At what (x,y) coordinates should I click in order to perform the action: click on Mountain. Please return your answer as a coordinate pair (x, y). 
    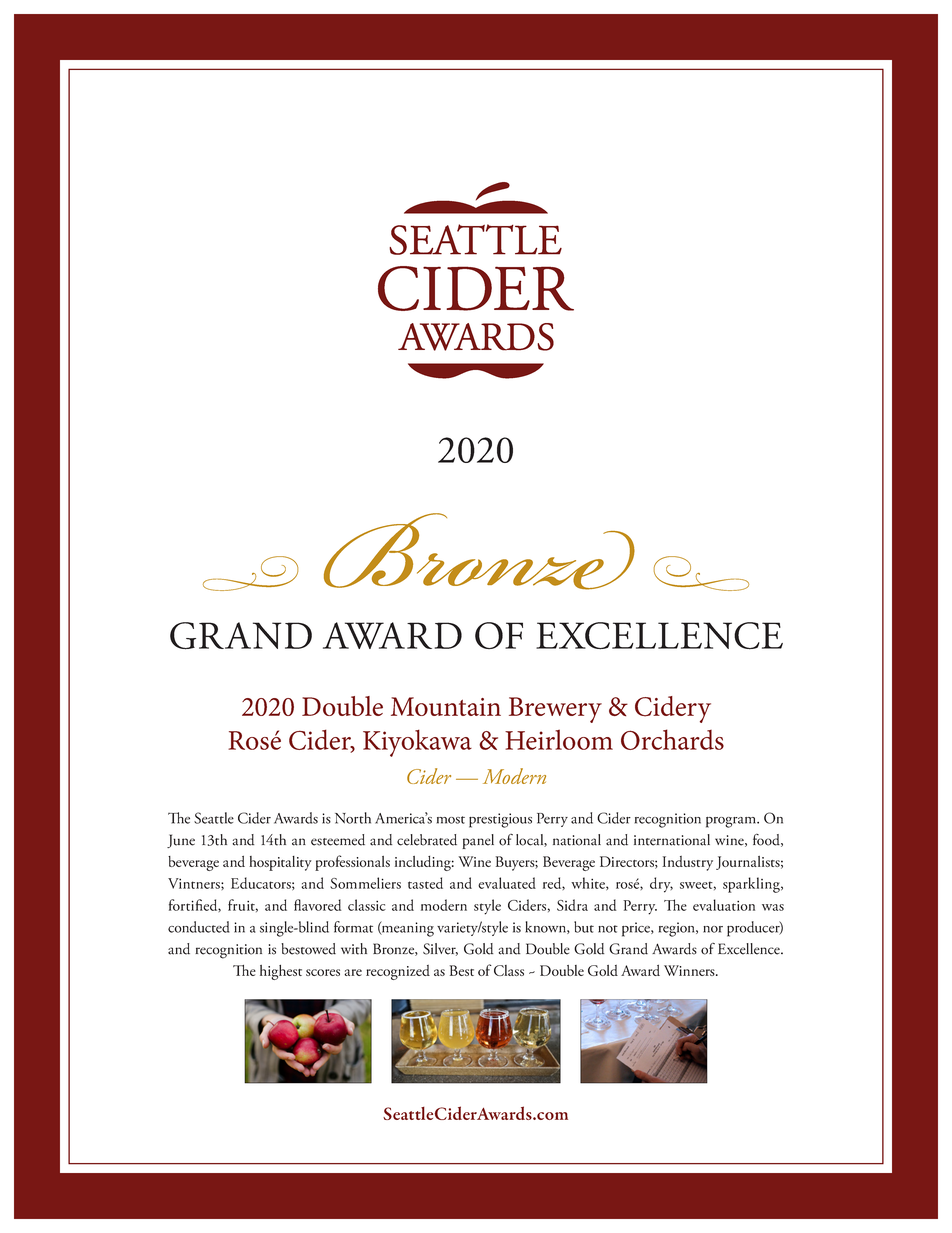
    Looking at the image, I should click on (446, 706).
